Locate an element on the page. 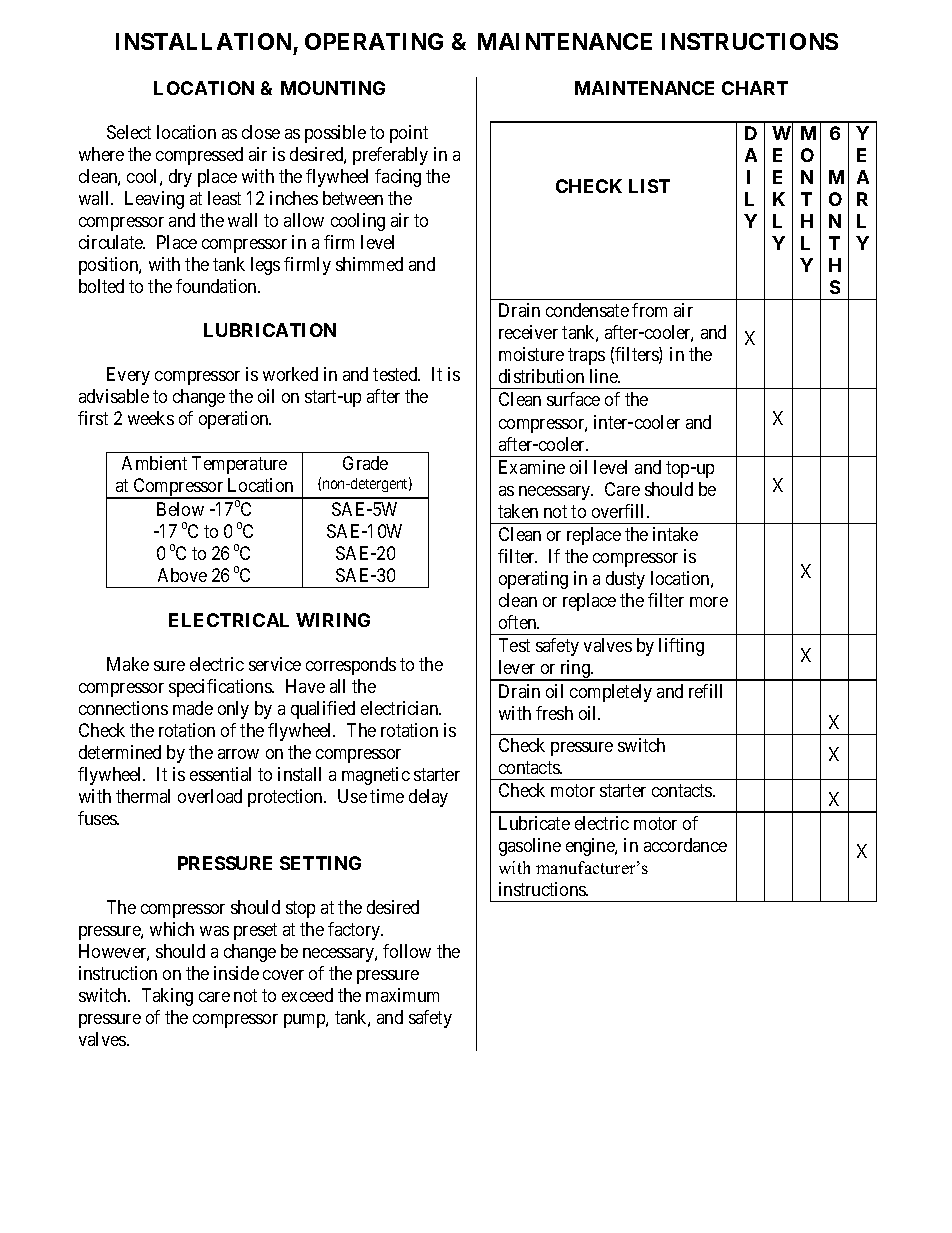  Above is located at coordinates (182, 575).
